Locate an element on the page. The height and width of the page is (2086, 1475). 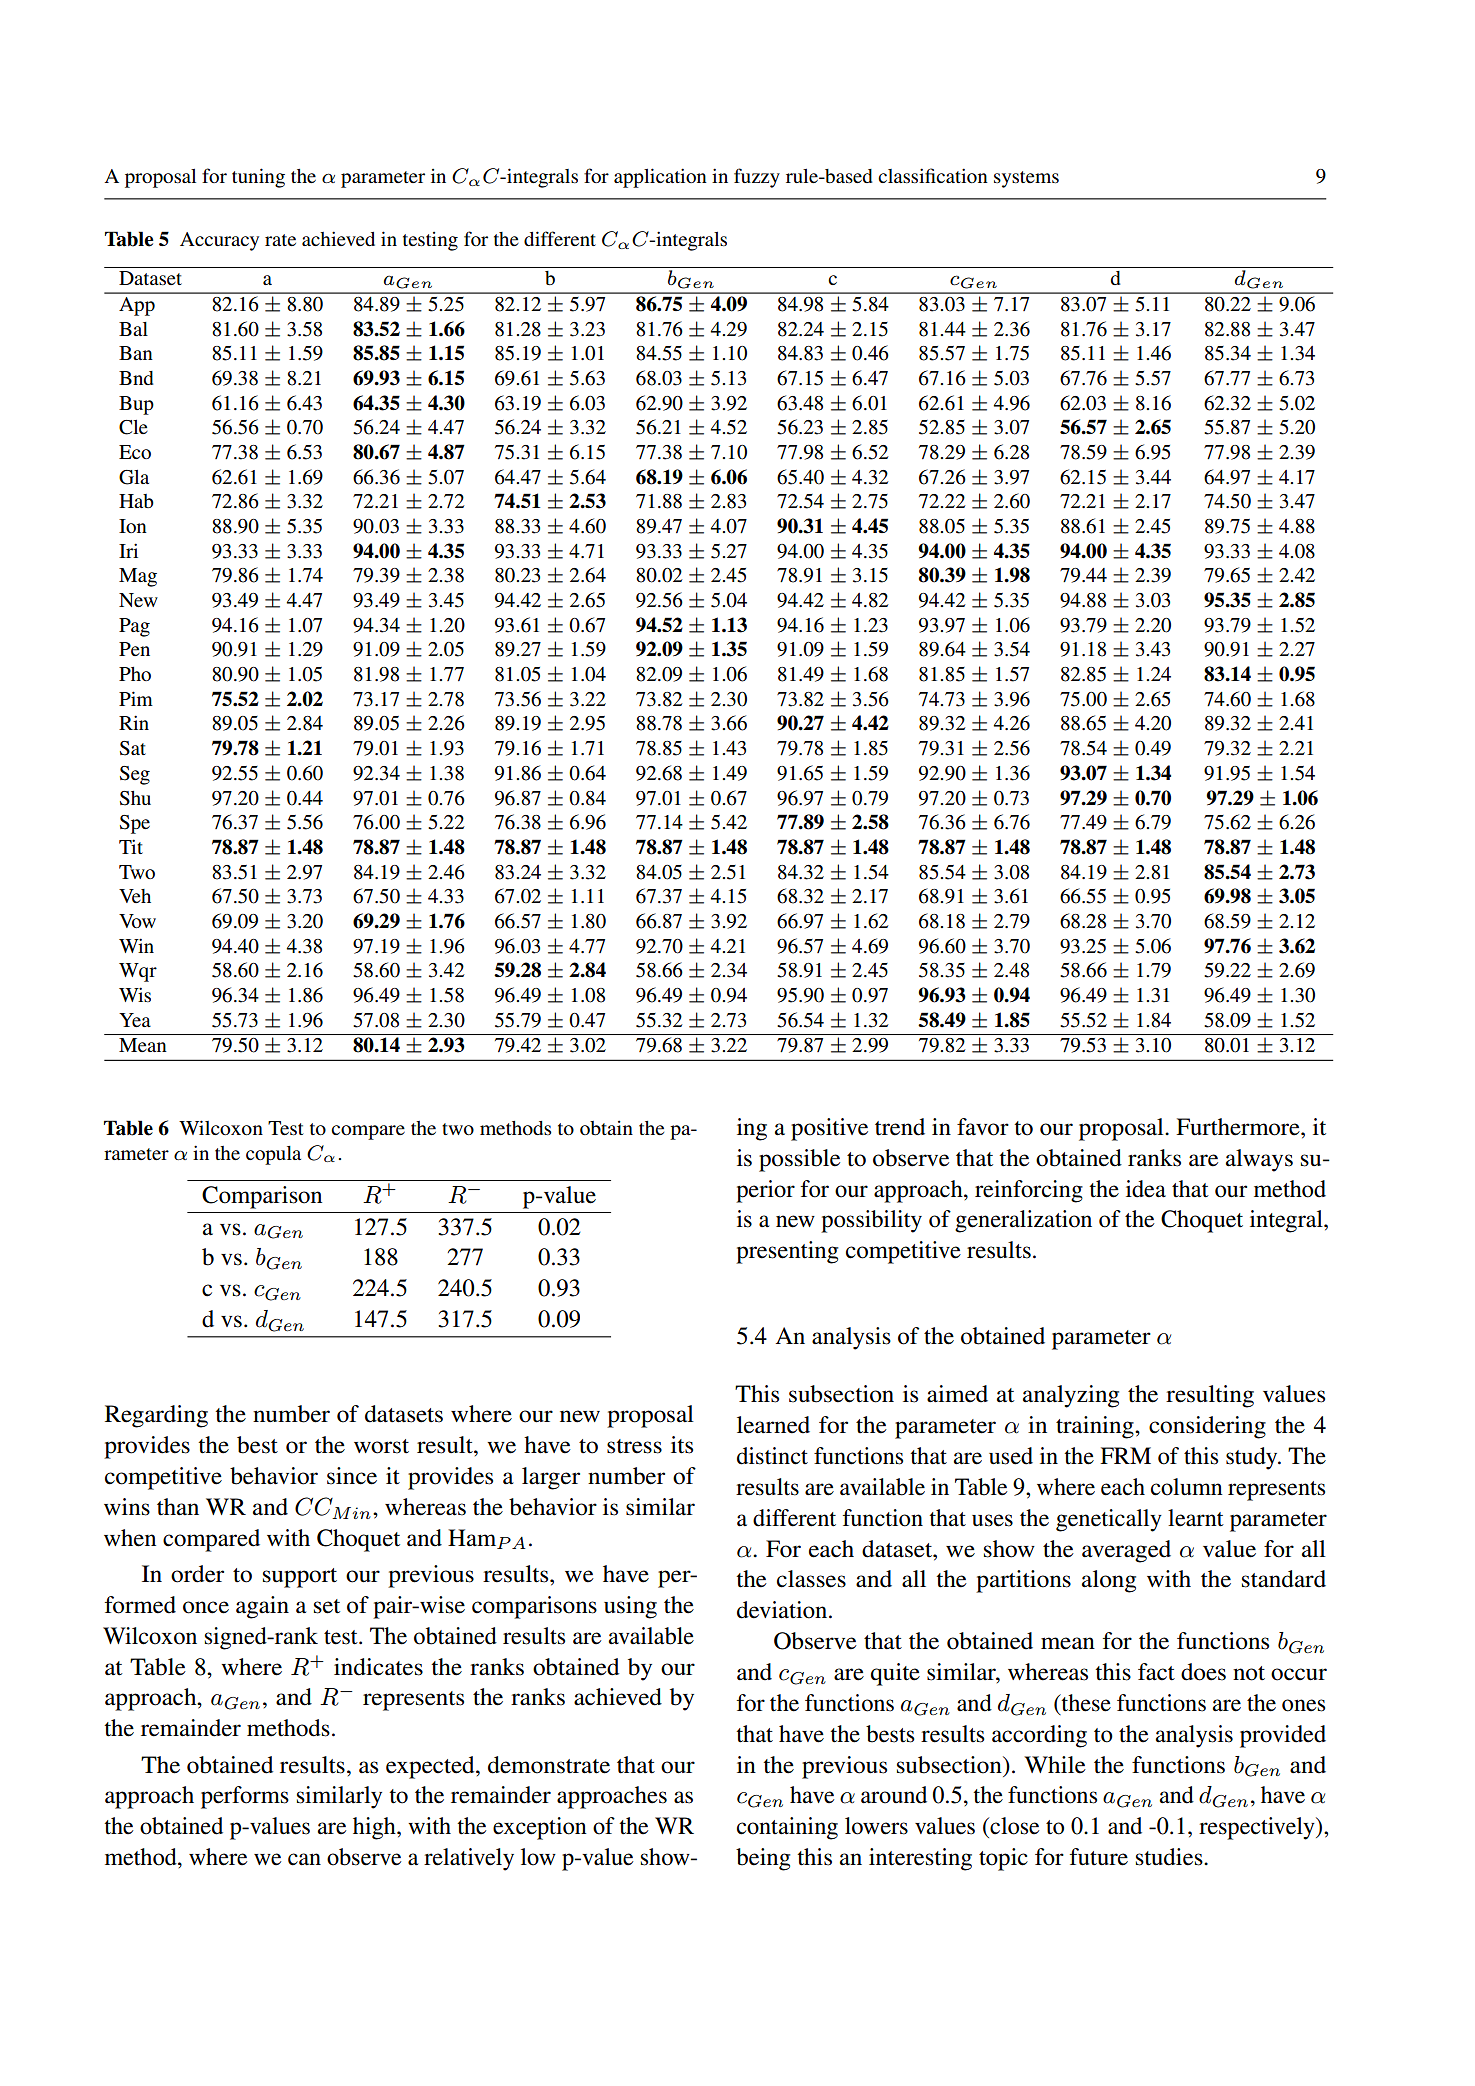
performs is located at coordinates (245, 1797).
